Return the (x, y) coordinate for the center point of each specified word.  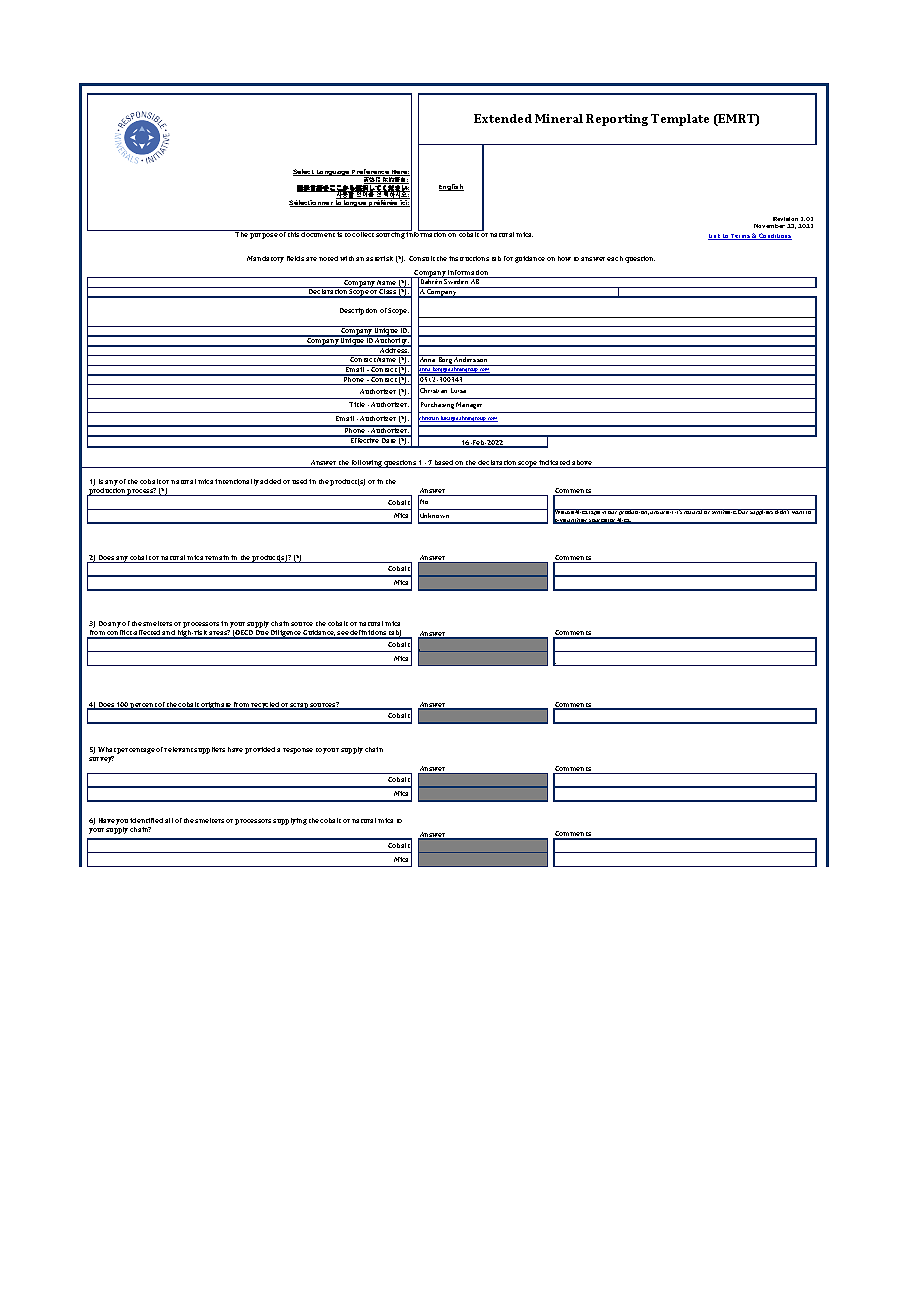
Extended (503, 118)
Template (680, 120)
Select (304, 172)
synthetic (724, 511)
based (444, 464)
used (301, 481)
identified (146, 820)
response (298, 751)
